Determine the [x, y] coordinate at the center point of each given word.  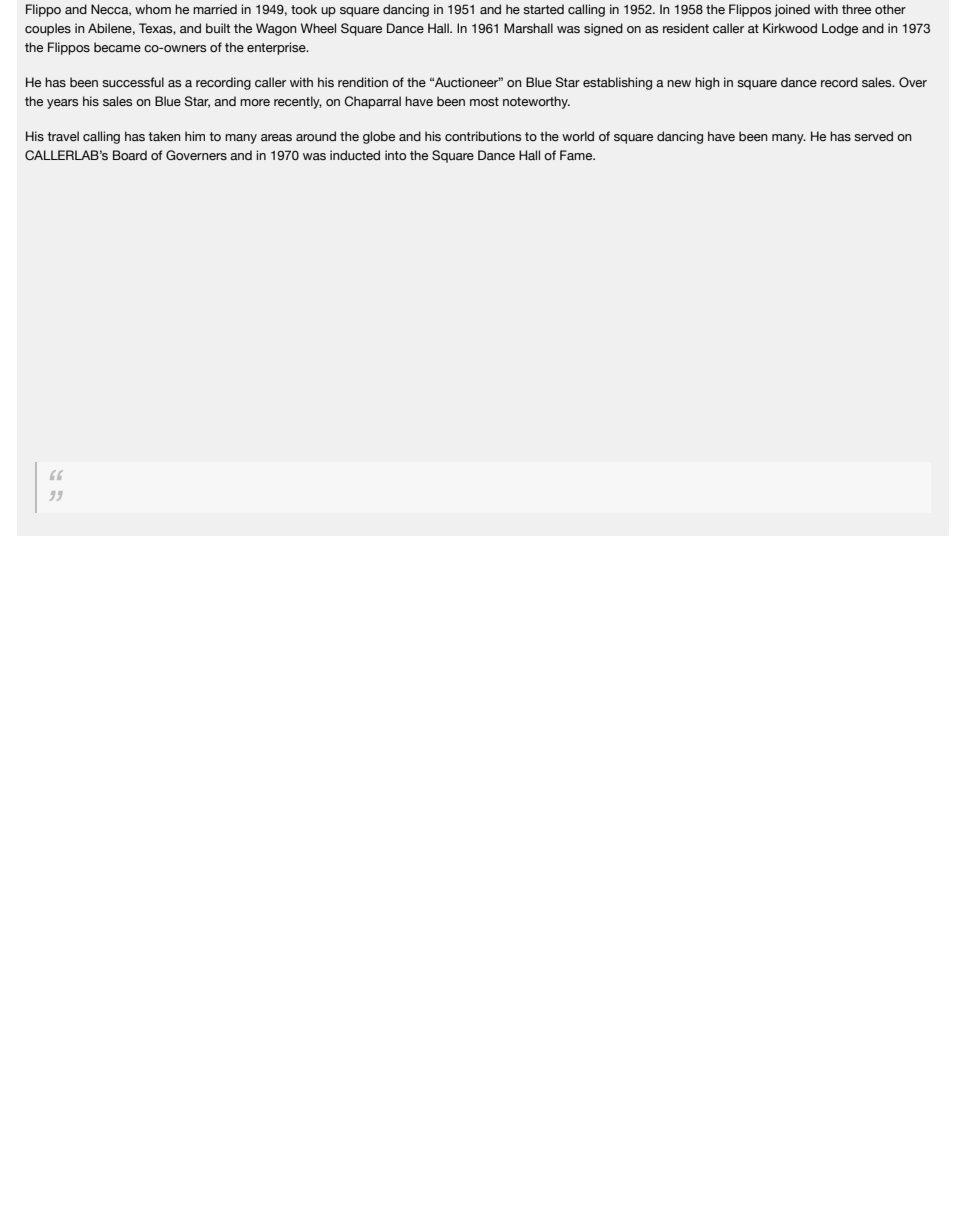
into [395, 155]
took [304, 9]
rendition [363, 82]
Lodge [840, 29]
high [707, 83]
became [117, 47]
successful [133, 82]
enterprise [277, 48]
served [873, 136]
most [484, 101]
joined [792, 10]
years [62, 104]
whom [153, 9]
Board [130, 155]
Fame [577, 155]
